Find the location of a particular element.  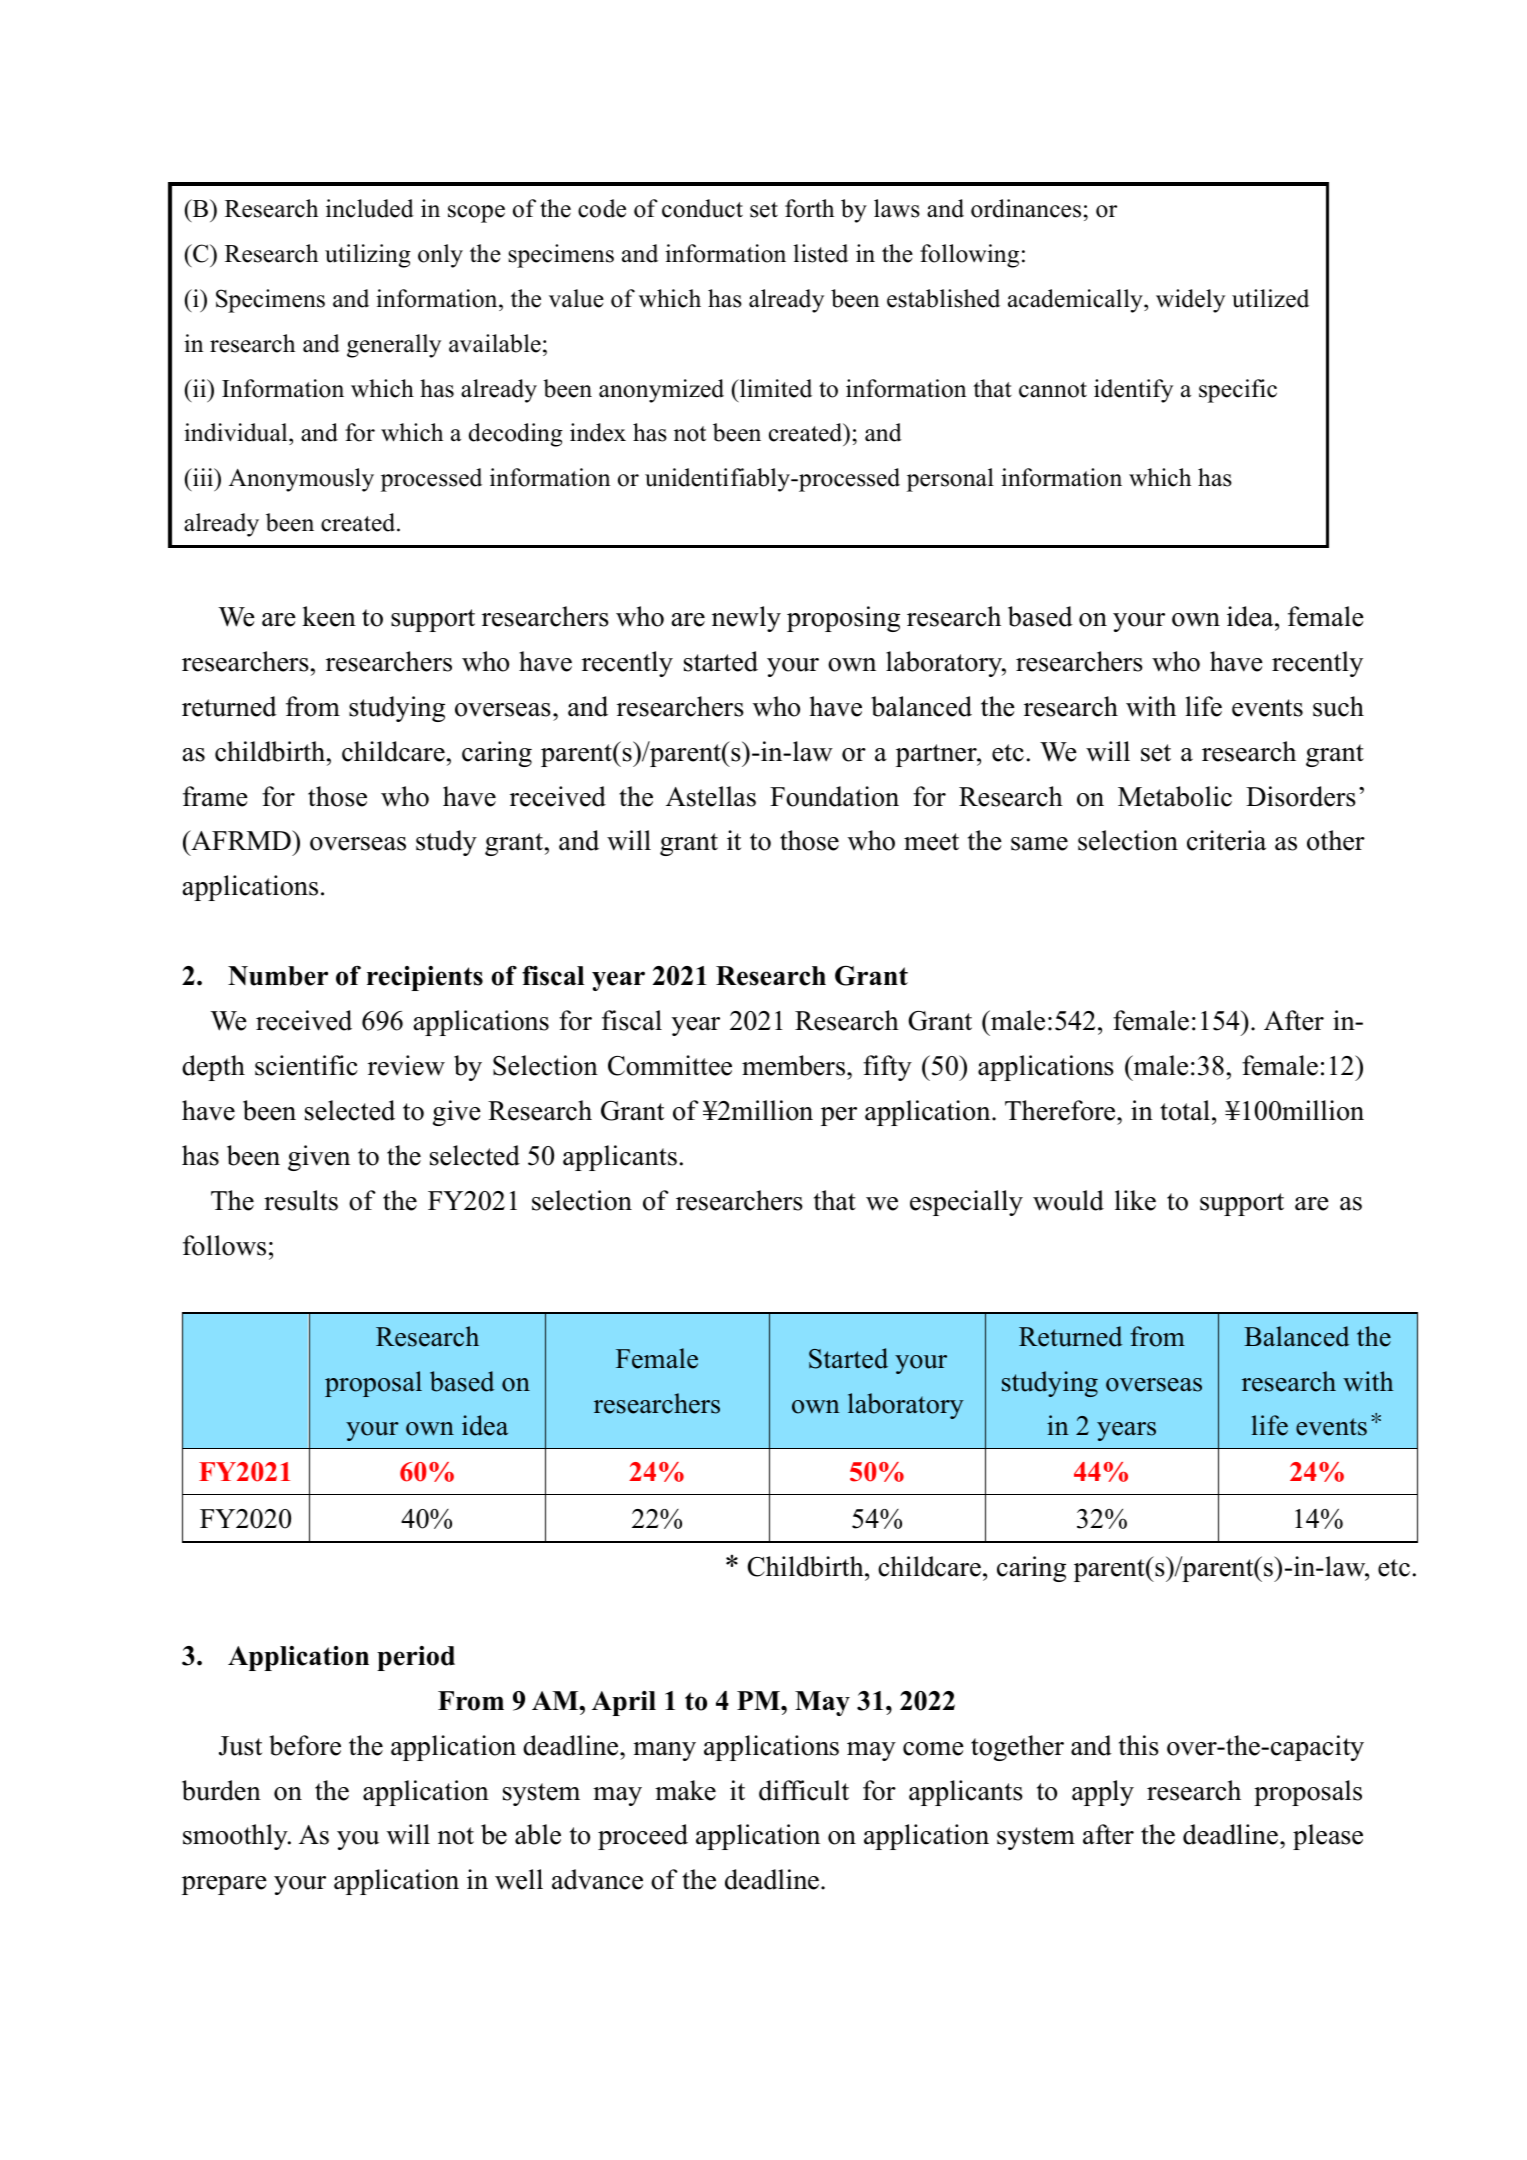

keen is located at coordinates (329, 616).
